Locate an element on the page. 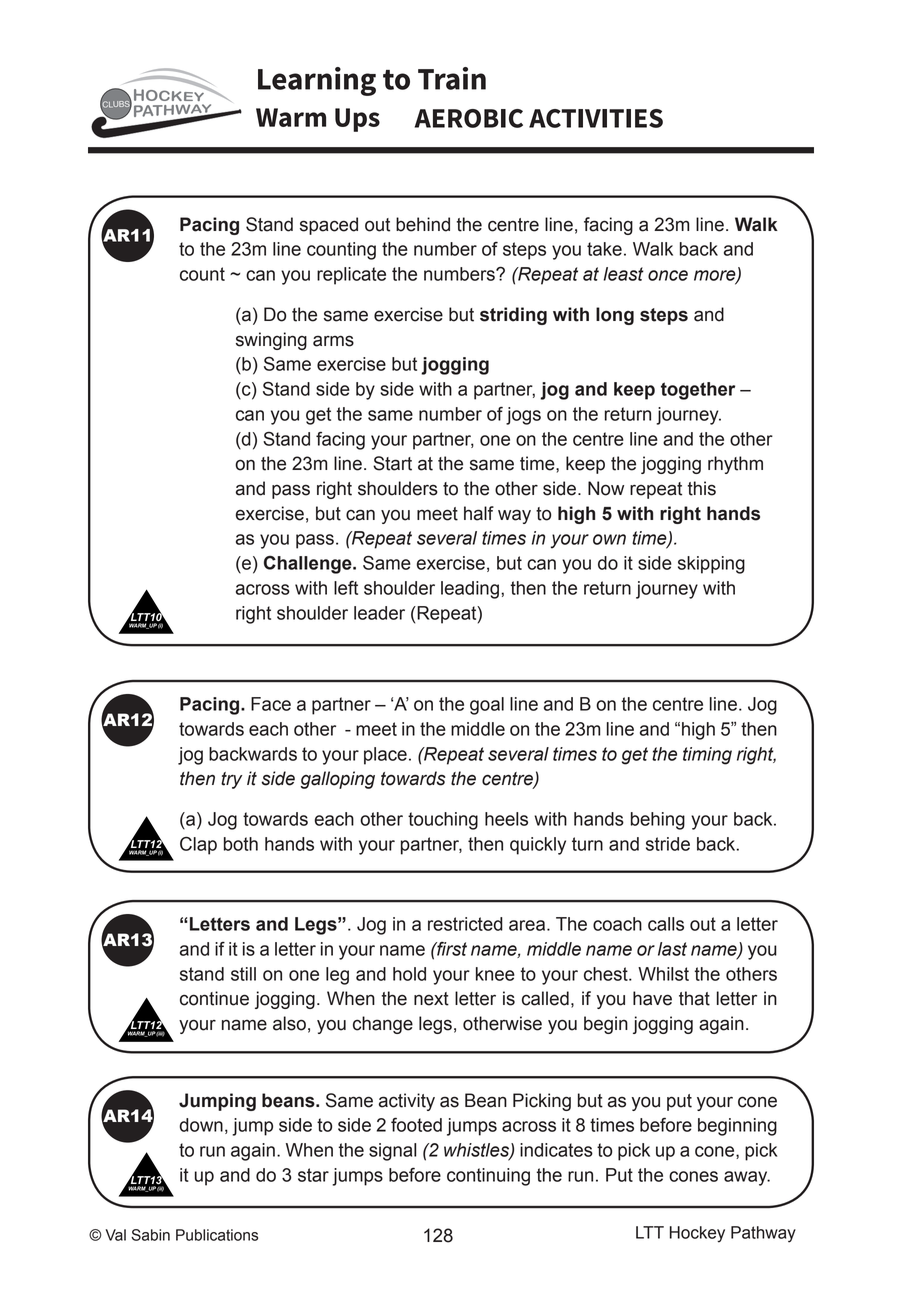 The width and height of the image is (924, 1308). touching is located at coordinates (443, 821).
